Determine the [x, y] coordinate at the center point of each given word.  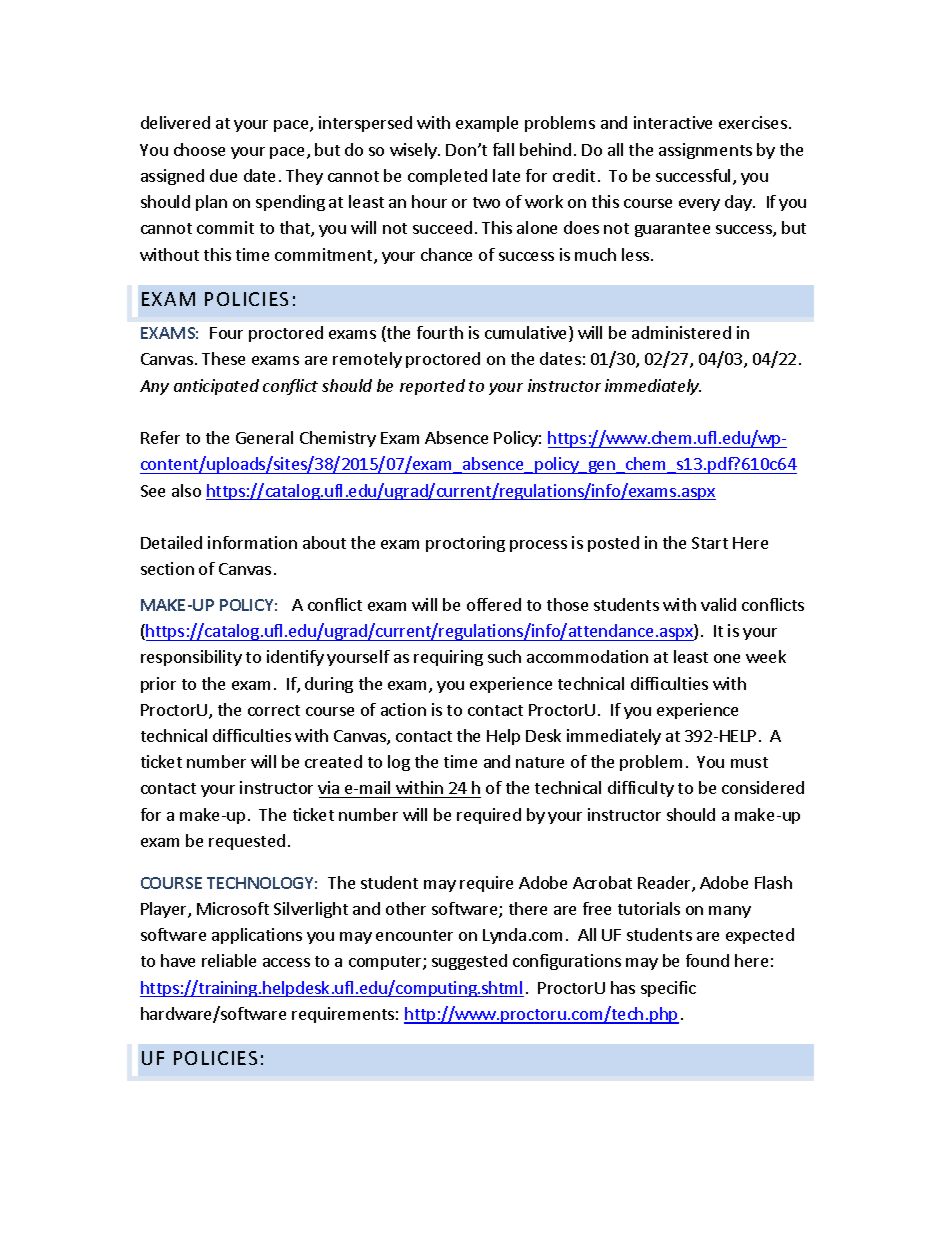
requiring [448, 658]
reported [432, 387]
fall [503, 149]
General [264, 437]
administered [681, 332]
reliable [229, 960]
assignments [705, 151]
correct [274, 710]
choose [199, 149]
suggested [469, 962]
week [766, 656]
